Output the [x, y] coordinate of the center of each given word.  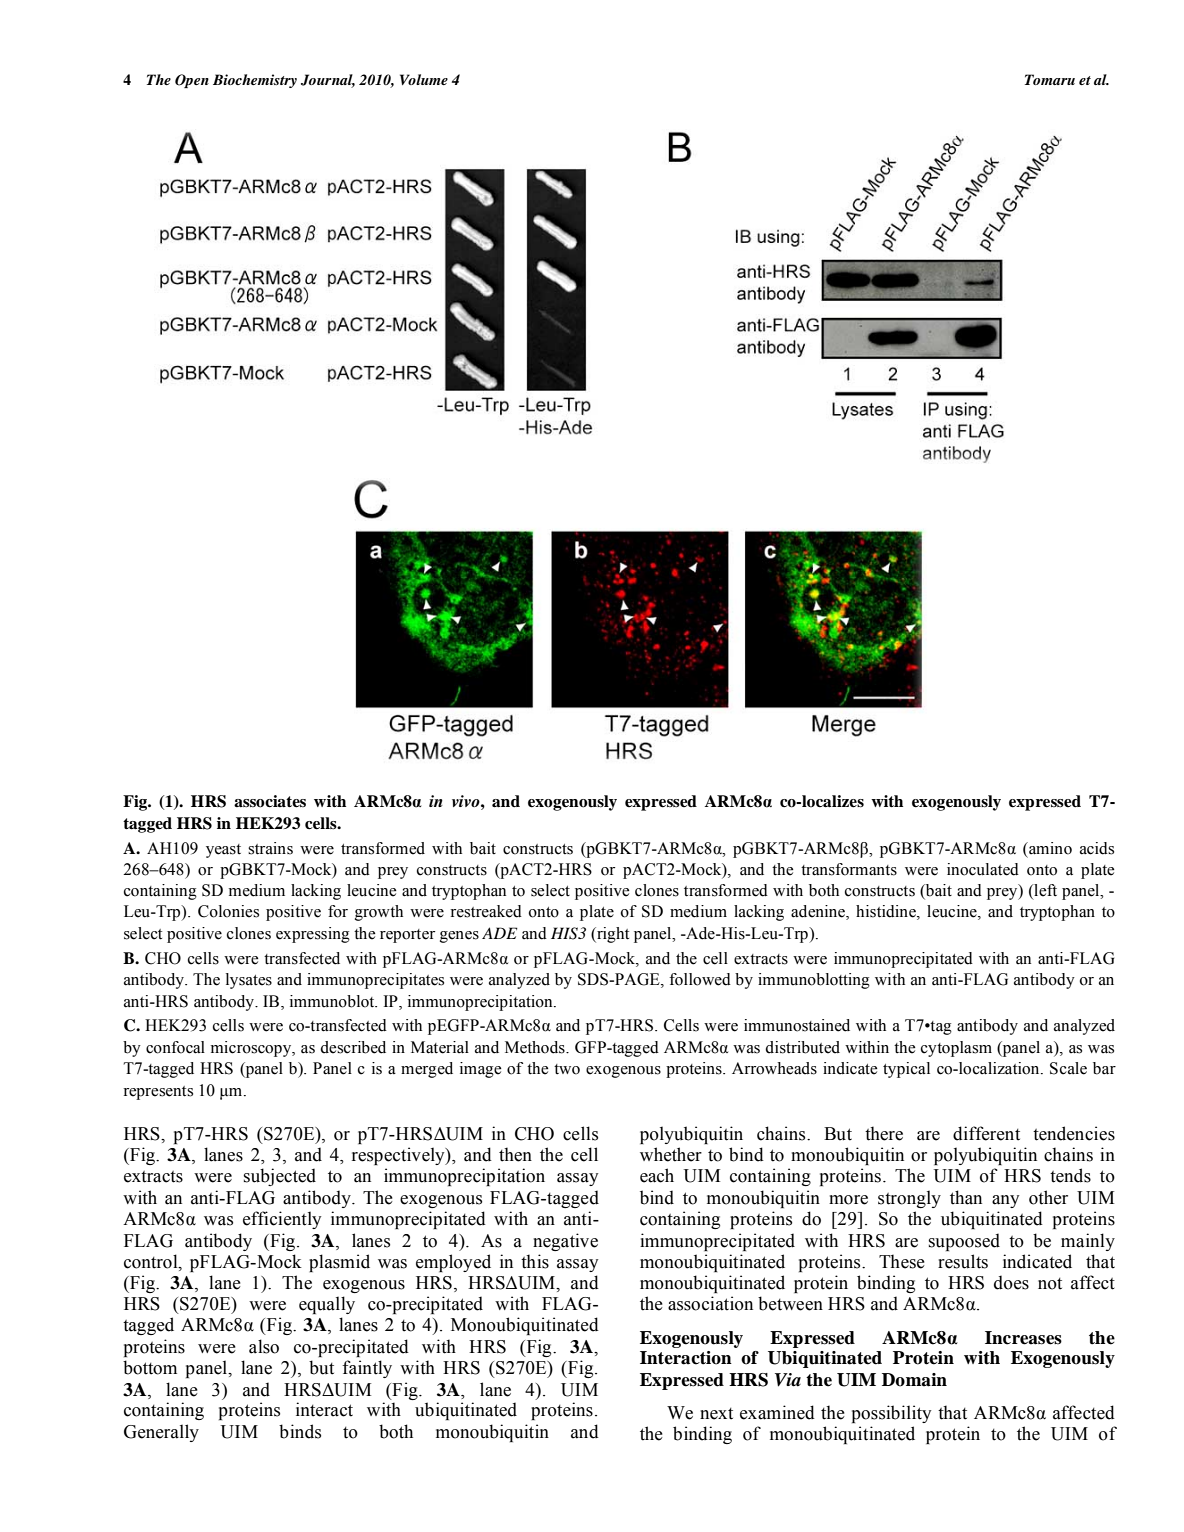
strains [270, 848]
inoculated [983, 869]
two [567, 1069]
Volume [424, 79]
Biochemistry [255, 81]
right [612, 935]
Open [192, 81]
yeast [223, 851]
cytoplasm [956, 1049]
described [353, 1047]
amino [1049, 848]
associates [270, 801]
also [264, 1346]
